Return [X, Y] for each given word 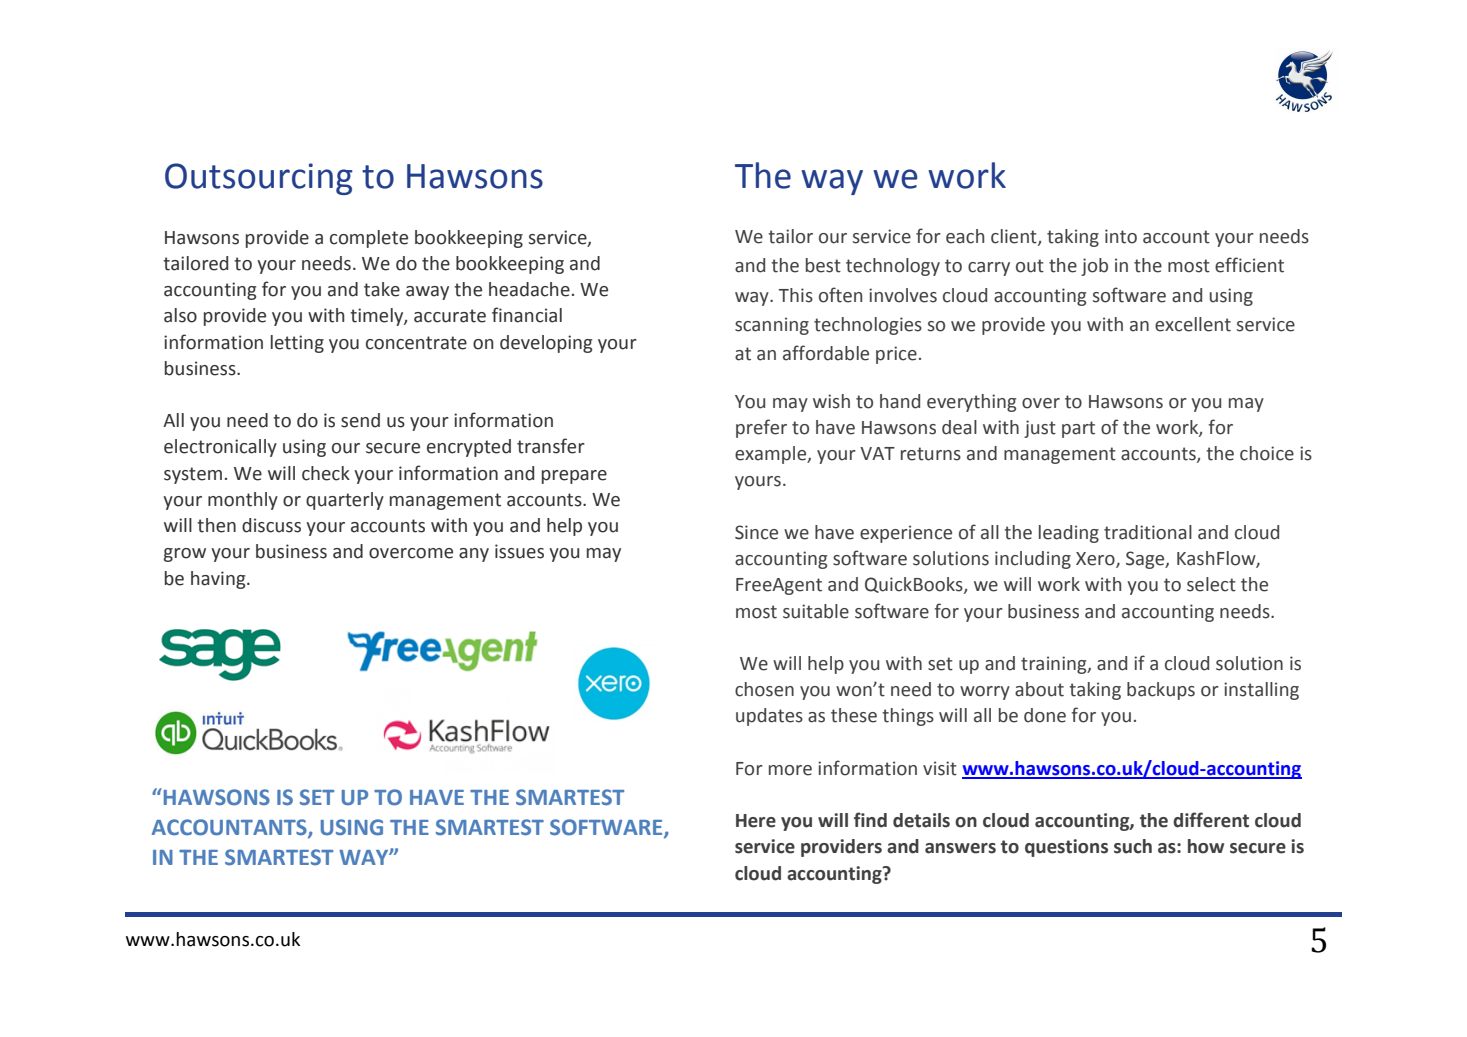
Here [756, 821]
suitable [816, 611]
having [219, 580]
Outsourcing [259, 179]
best [823, 265]
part [1078, 429]
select [1211, 584]
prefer [761, 428]
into [1121, 236]
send [360, 420]
